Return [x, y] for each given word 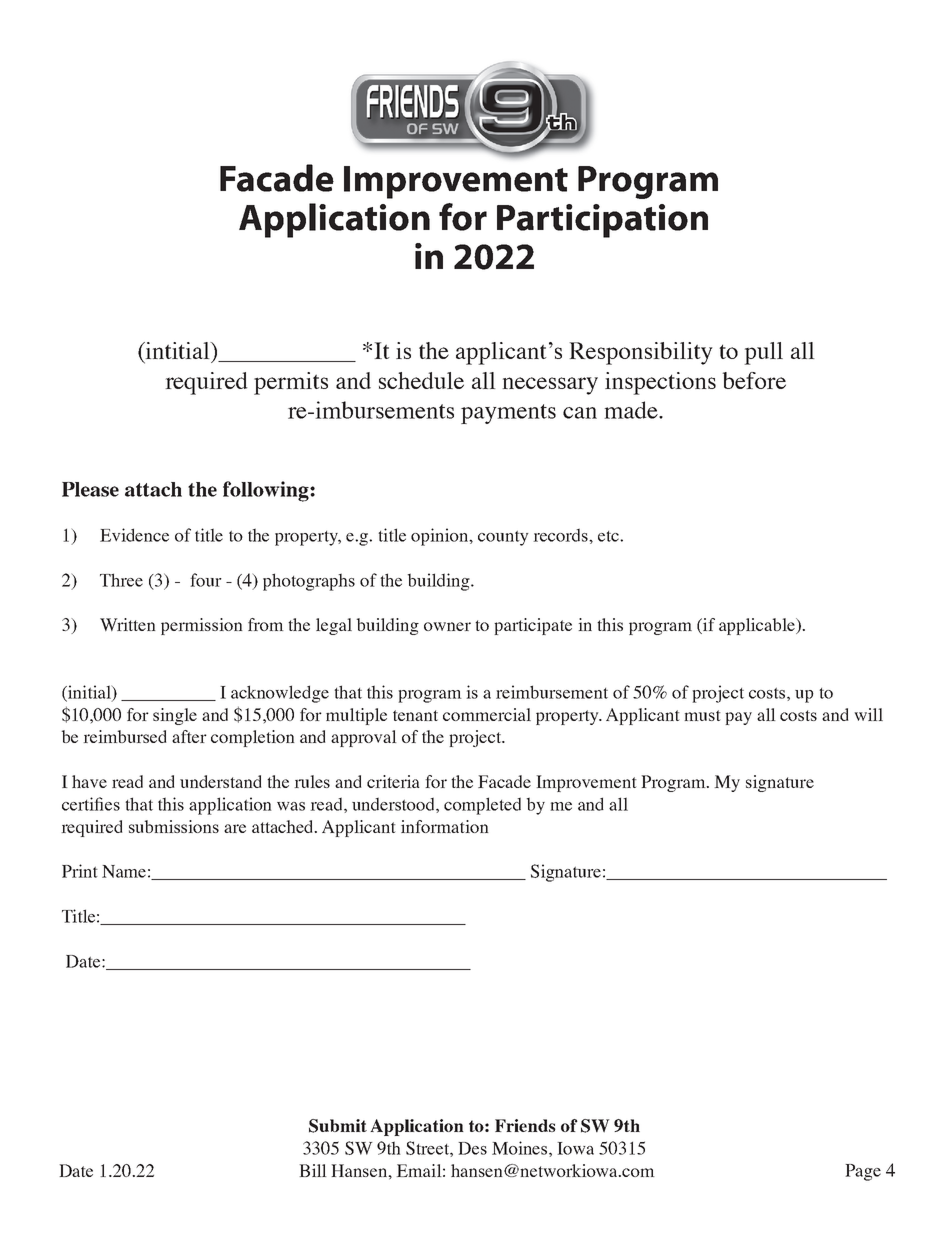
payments [508, 414]
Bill [313, 1170]
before [754, 380]
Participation [602, 221]
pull [763, 353]
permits [291, 383]
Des [472, 1148]
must [702, 715]
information [445, 826]
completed [482, 806]
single [175, 716]
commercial [487, 714]
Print [80, 871]
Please [90, 489]
